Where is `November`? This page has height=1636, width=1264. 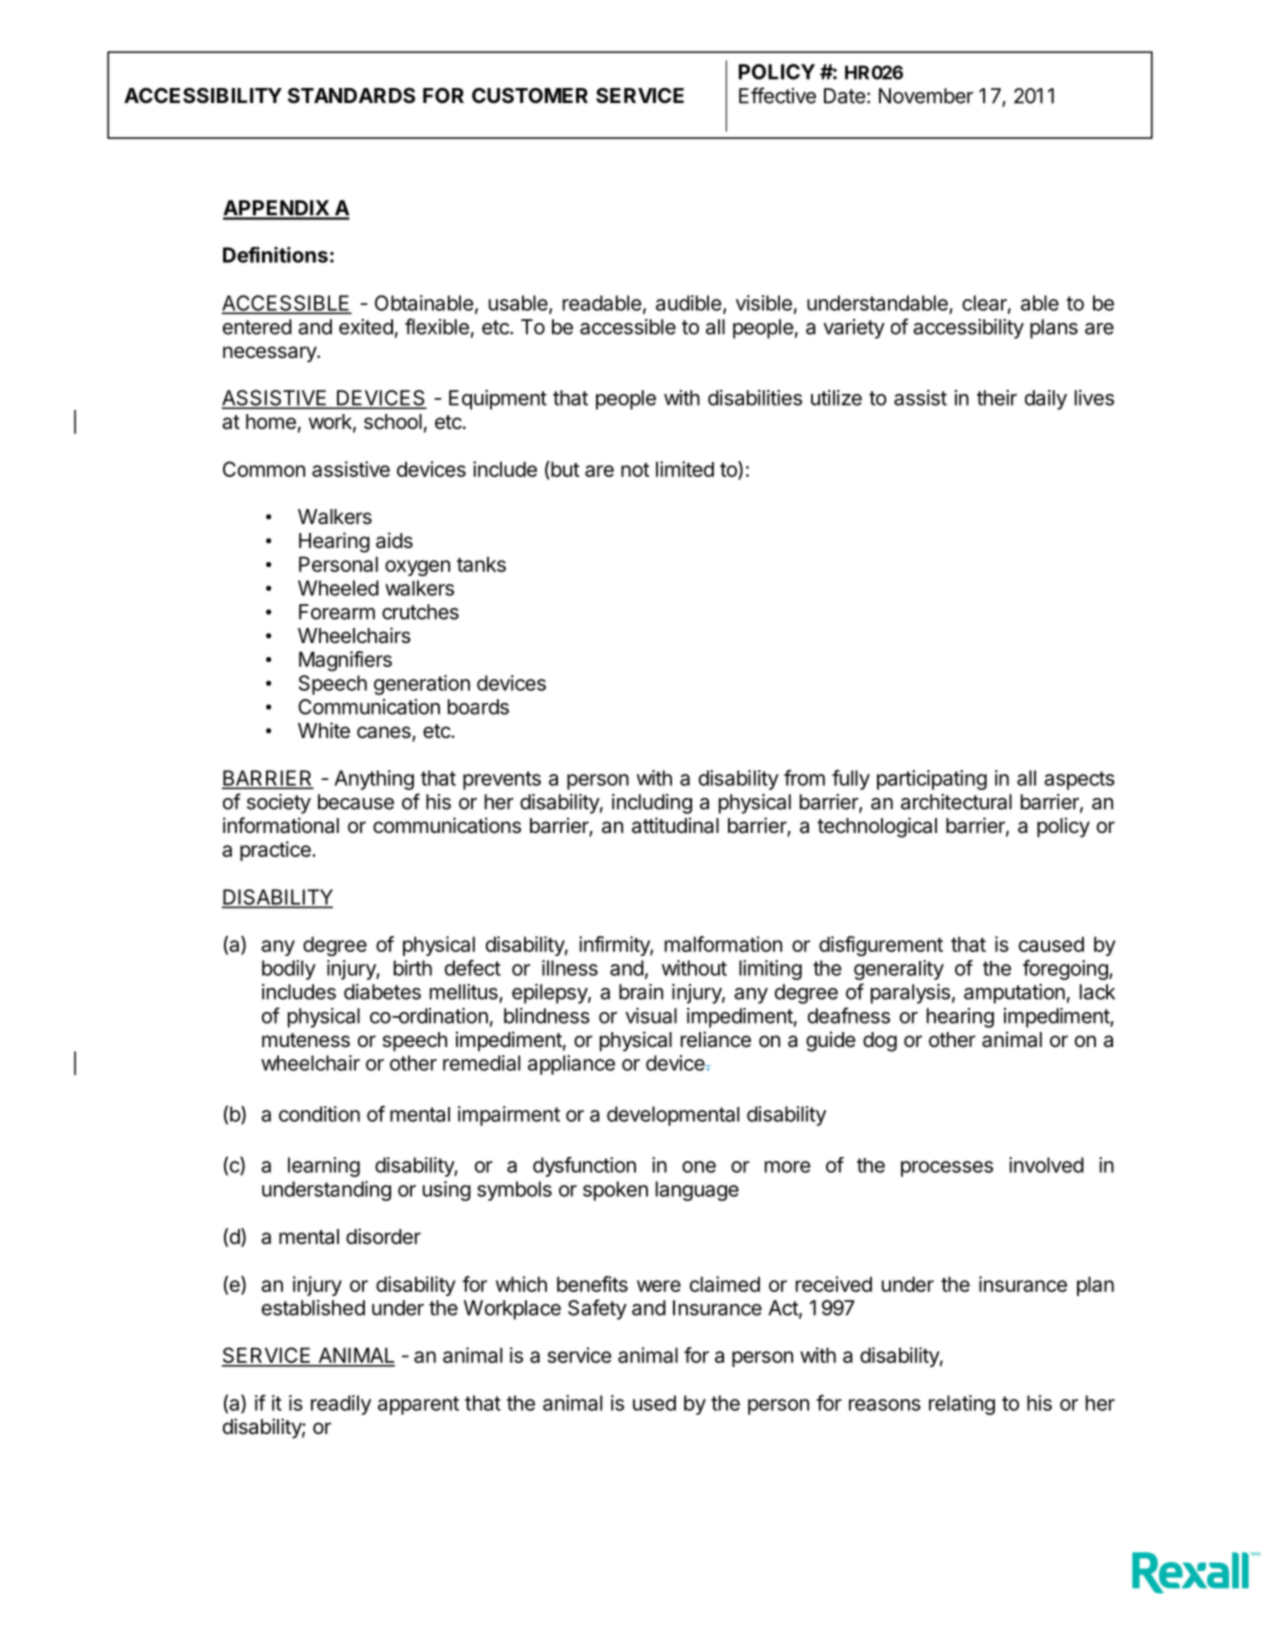
November is located at coordinates (926, 96).
